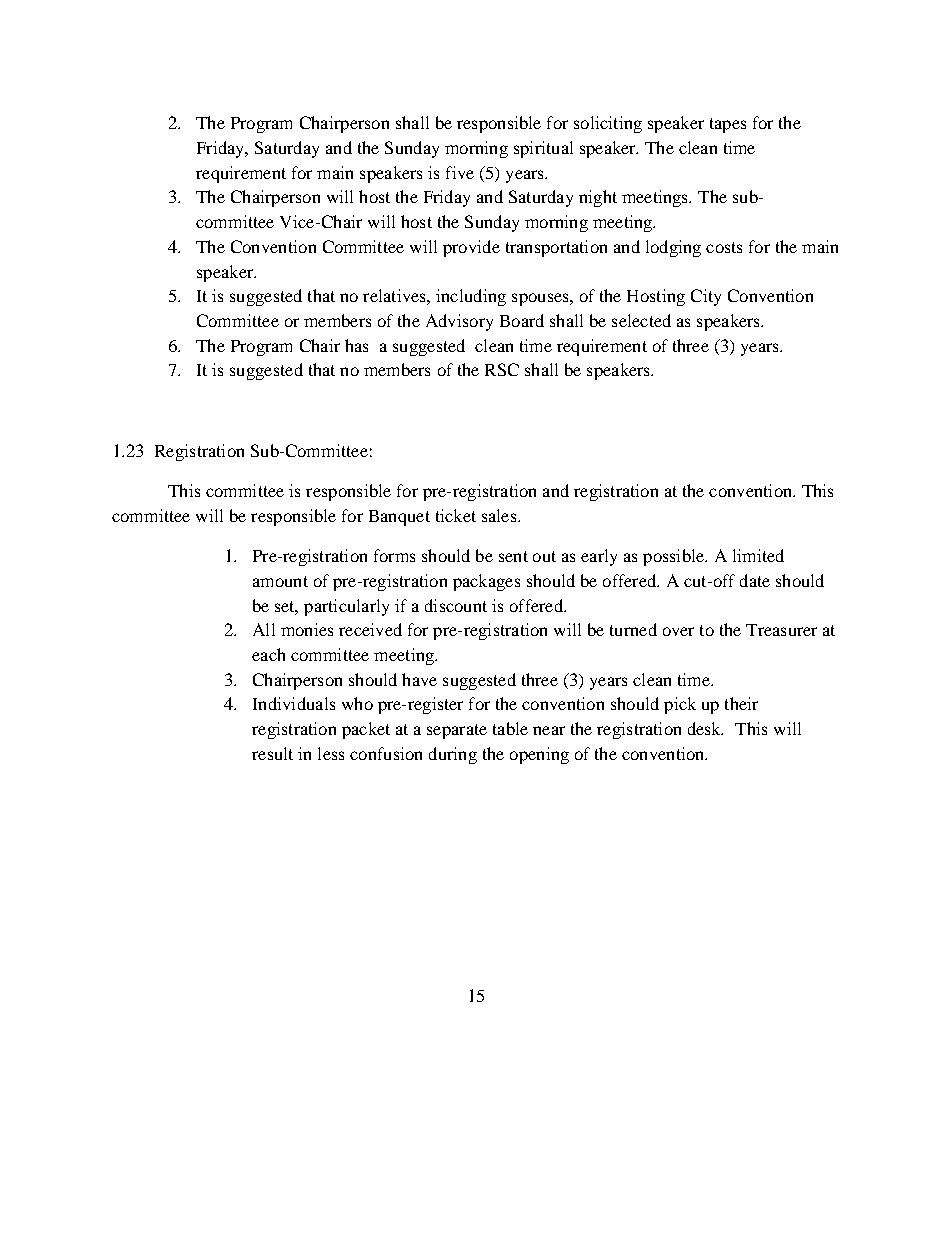  What do you see at coordinates (500, 515) in the document?
I see `sales` at bounding box center [500, 515].
